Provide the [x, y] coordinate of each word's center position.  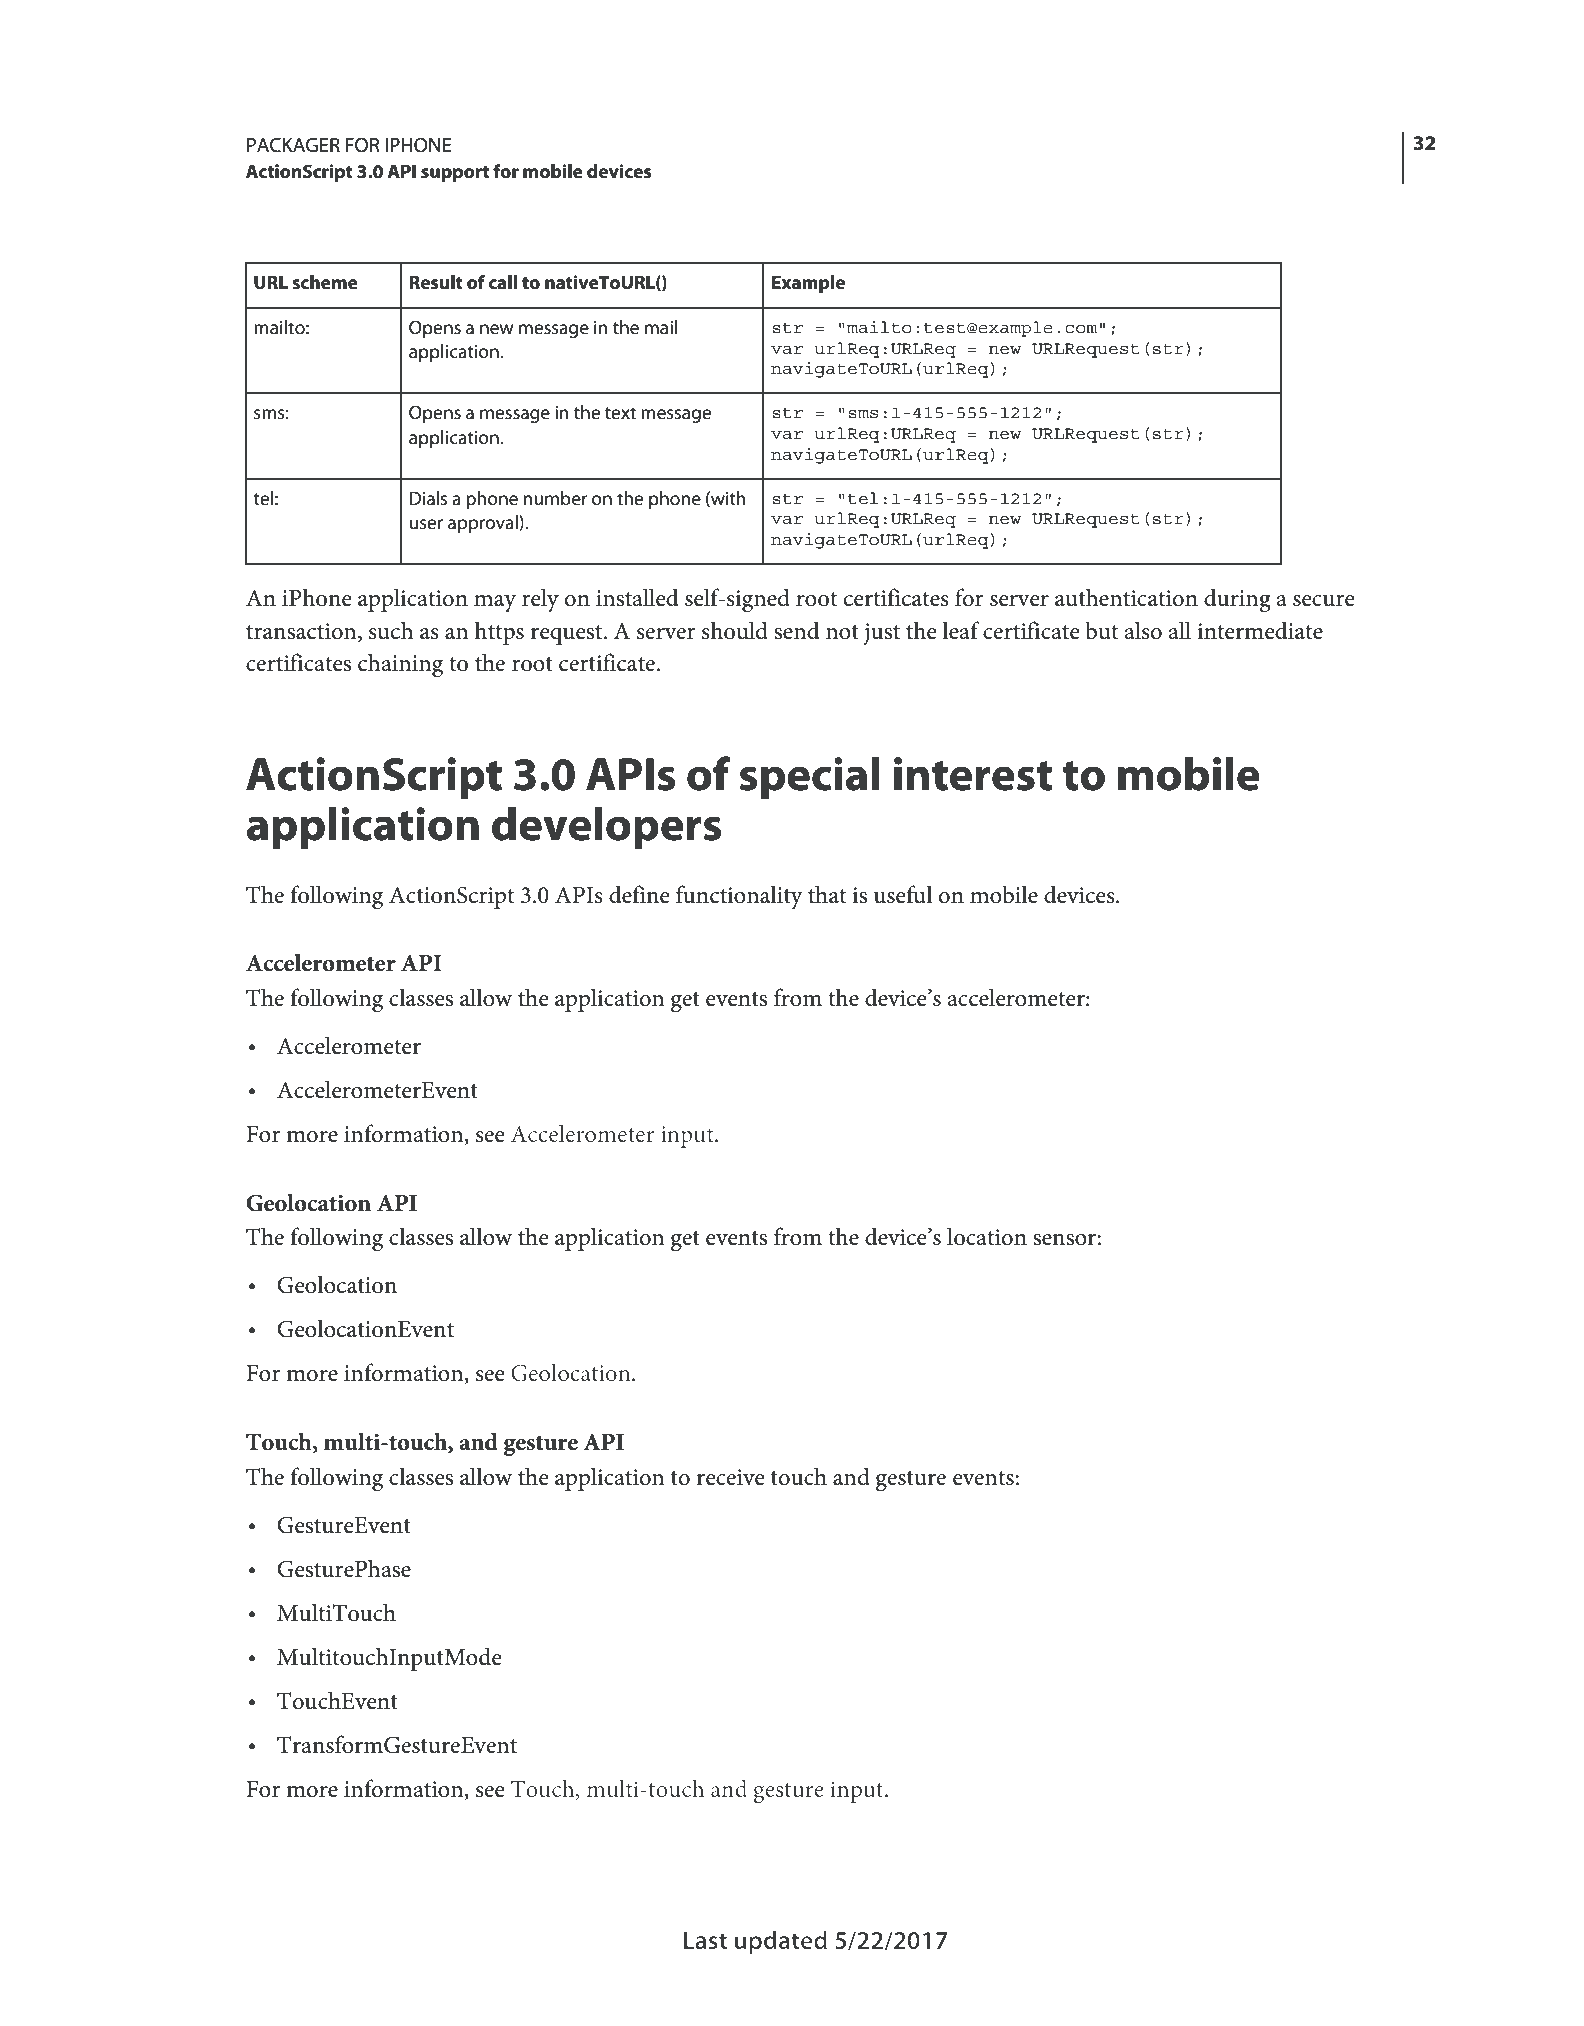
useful [903, 894]
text [620, 413]
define [639, 894]
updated [780, 1942]
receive [731, 1477]
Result [436, 282]
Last [705, 1940]
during [1237, 600]
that [827, 894]
